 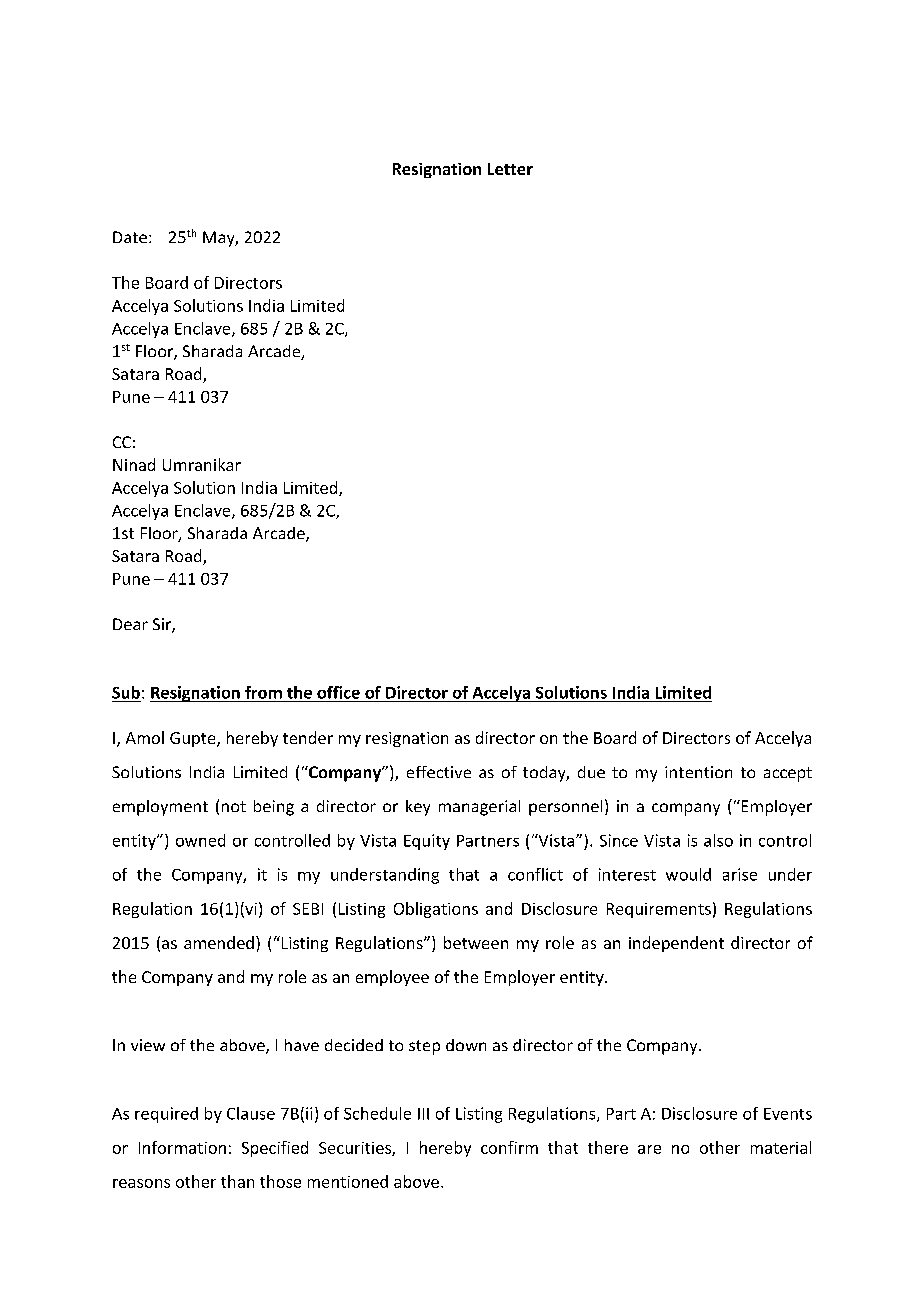 What do you see at coordinates (130, 237) in the screenshot?
I see `Date` at bounding box center [130, 237].
